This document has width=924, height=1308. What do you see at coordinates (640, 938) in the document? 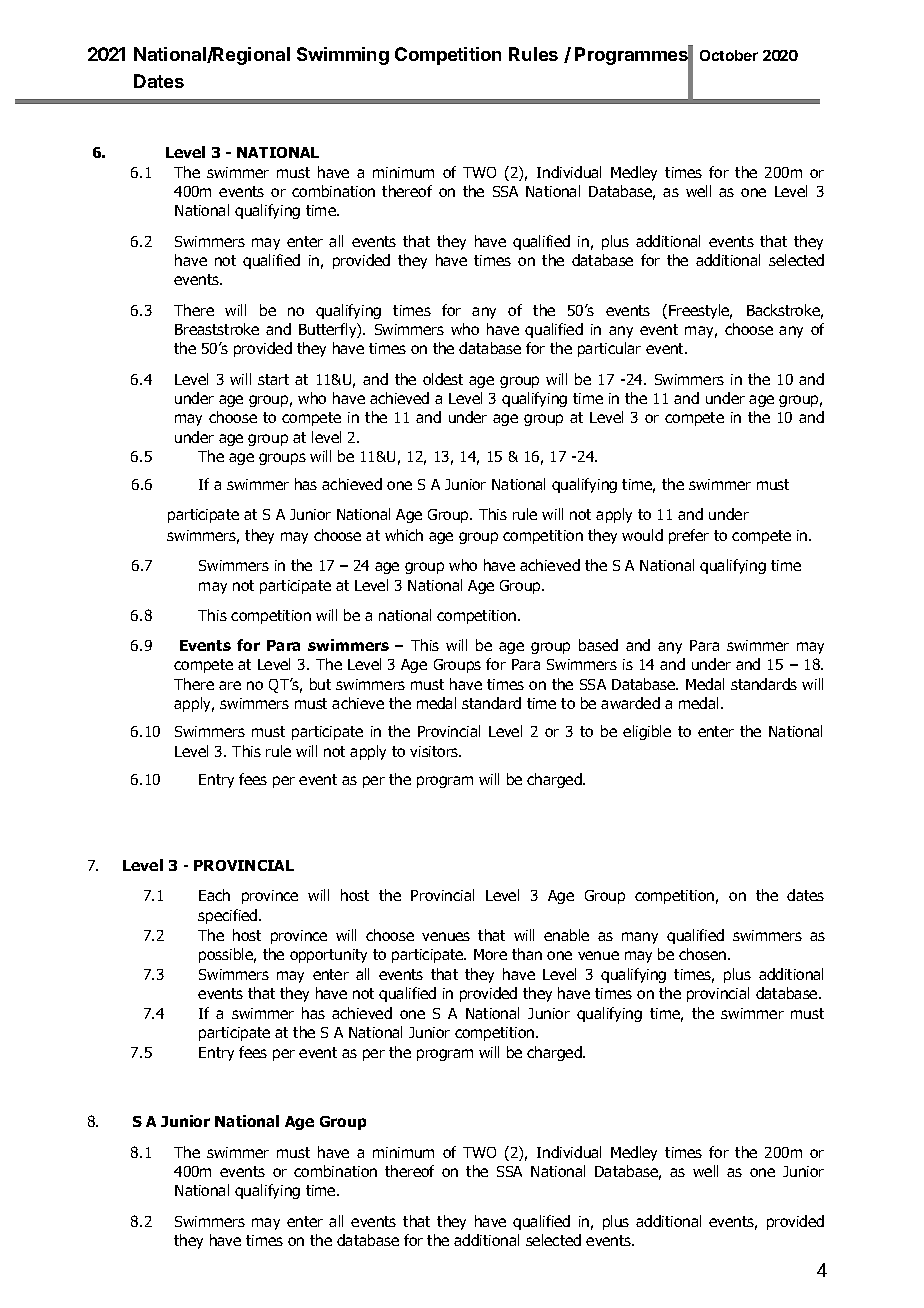
I see `many` at bounding box center [640, 938].
